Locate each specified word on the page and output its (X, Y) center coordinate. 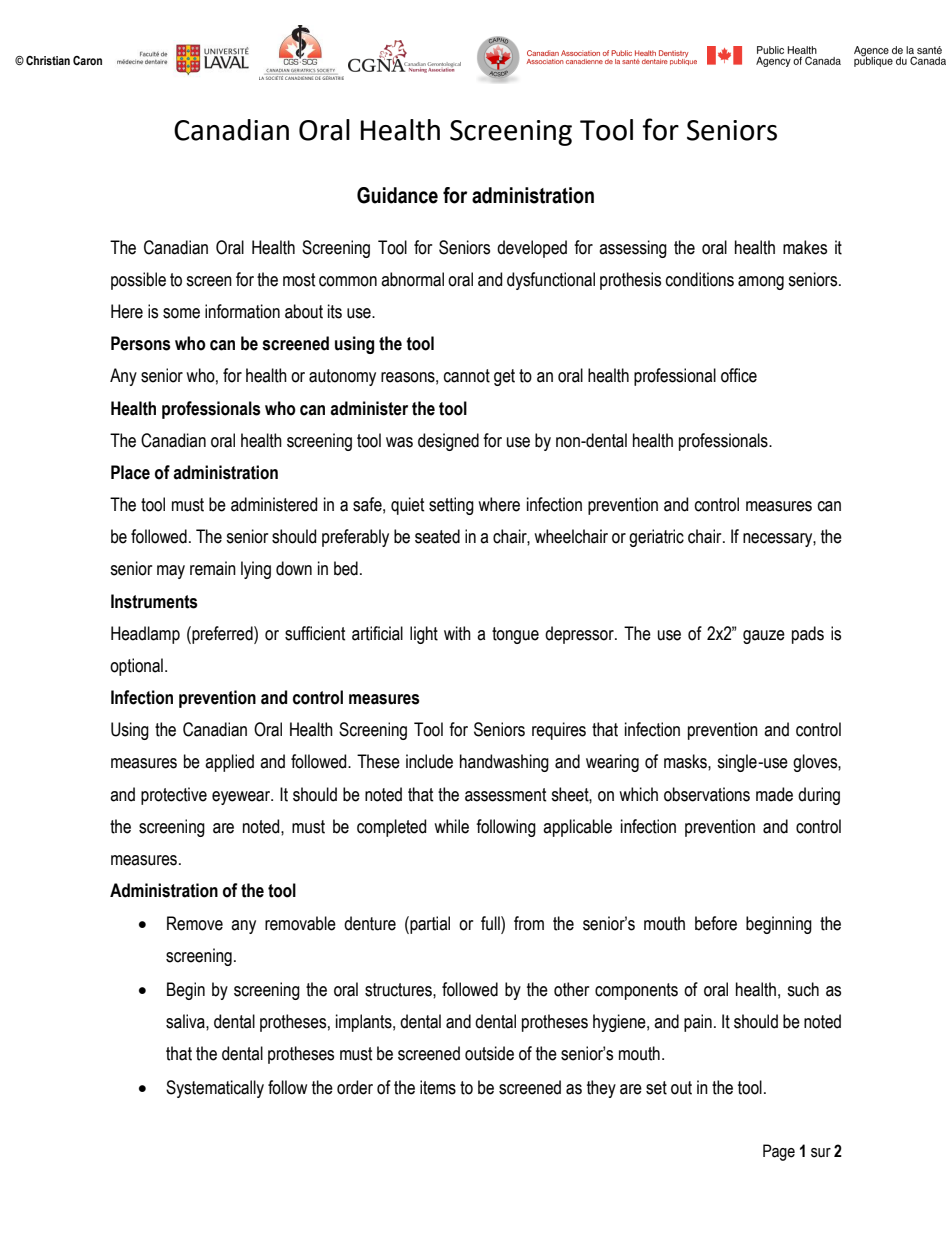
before (716, 923)
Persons (141, 343)
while (451, 826)
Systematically (215, 1089)
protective (174, 796)
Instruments (154, 601)
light (424, 635)
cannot (467, 376)
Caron (87, 60)
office (739, 375)
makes (805, 247)
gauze (764, 637)
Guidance (397, 195)
